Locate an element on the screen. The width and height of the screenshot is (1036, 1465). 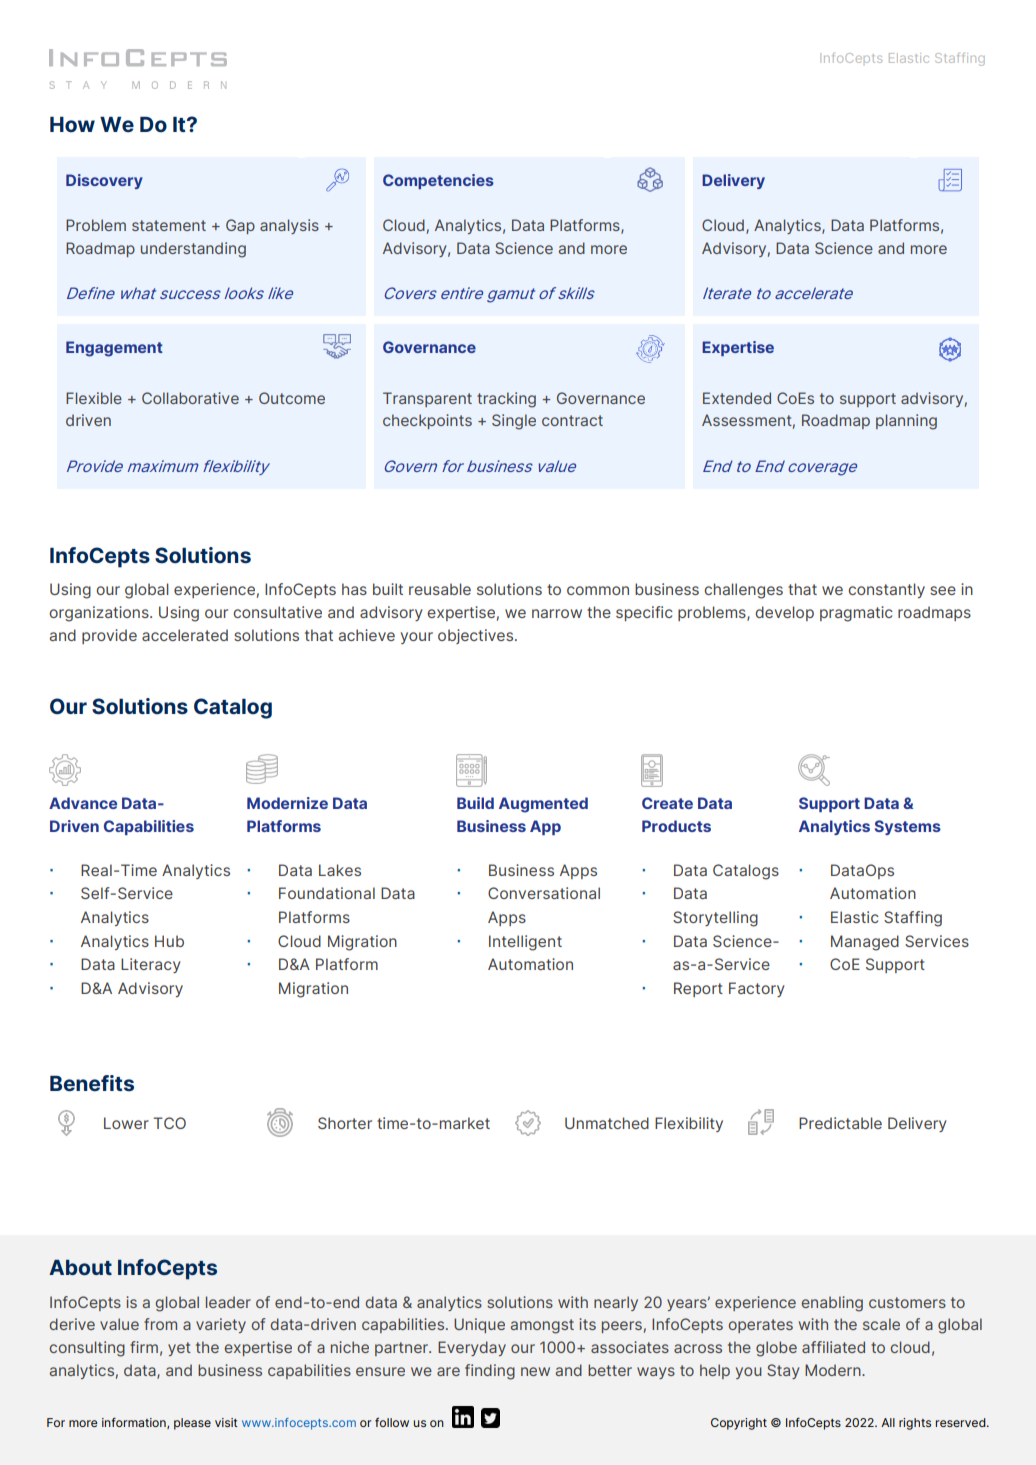
Extended is located at coordinates (737, 398).
